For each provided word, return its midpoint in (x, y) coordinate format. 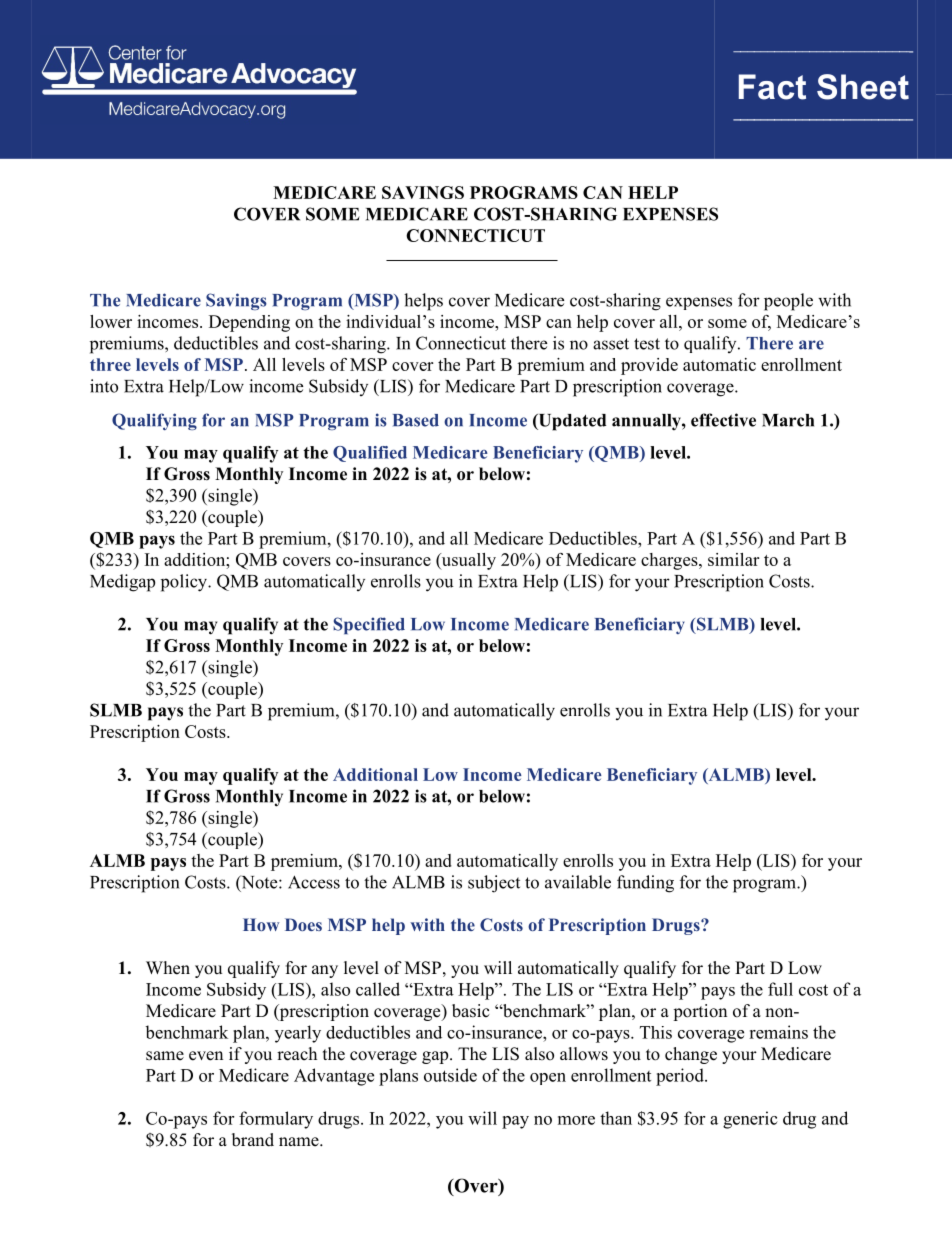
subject (494, 884)
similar (733, 559)
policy (185, 583)
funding (645, 884)
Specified (369, 625)
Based (416, 420)
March (788, 420)
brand (253, 1140)
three (110, 364)
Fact (772, 87)
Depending (249, 323)
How (261, 924)
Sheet (863, 87)
